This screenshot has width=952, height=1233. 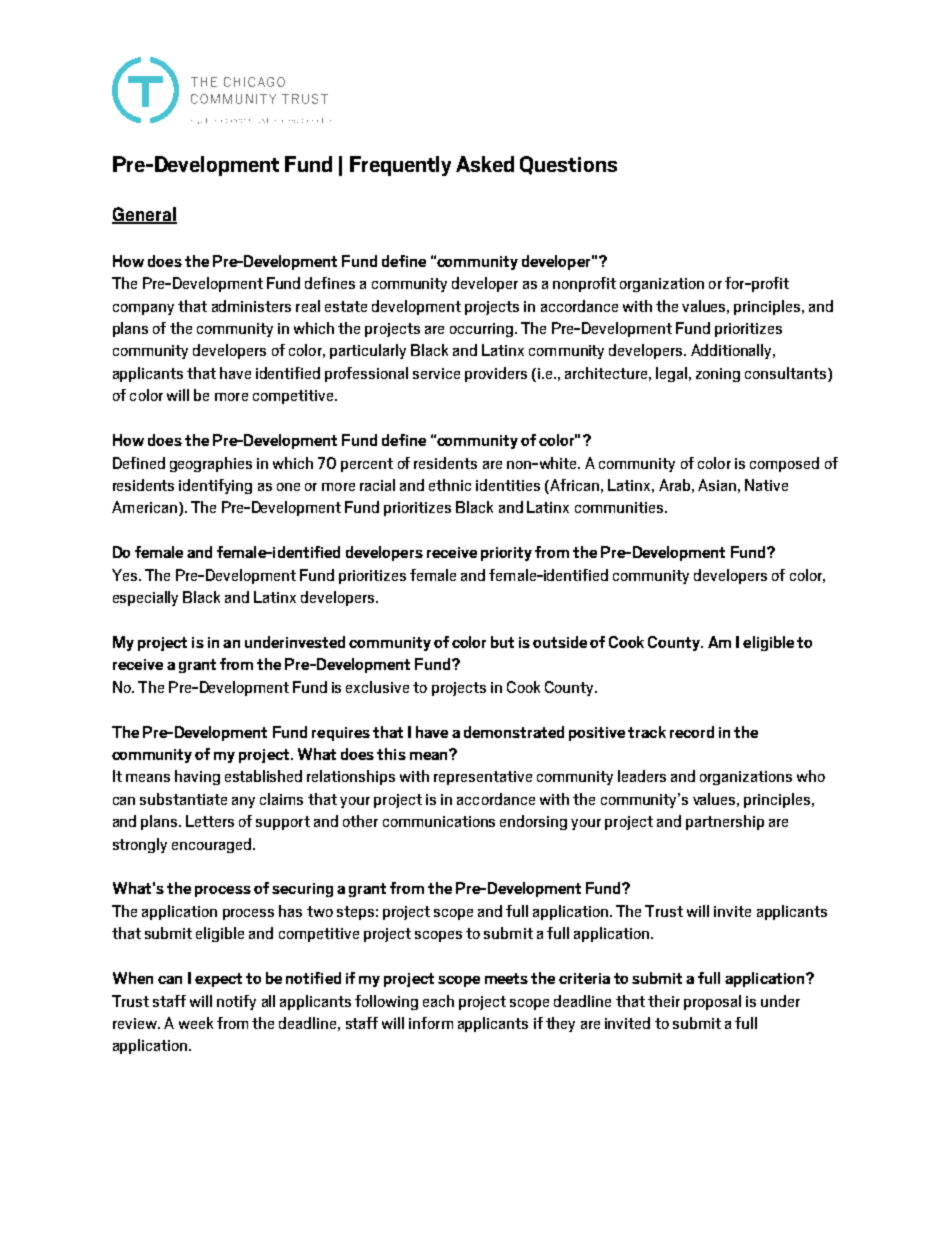 What do you see at coordinates (725, 822) in the screenshot?
I see `partnership` at bounding box center [725, 822].
